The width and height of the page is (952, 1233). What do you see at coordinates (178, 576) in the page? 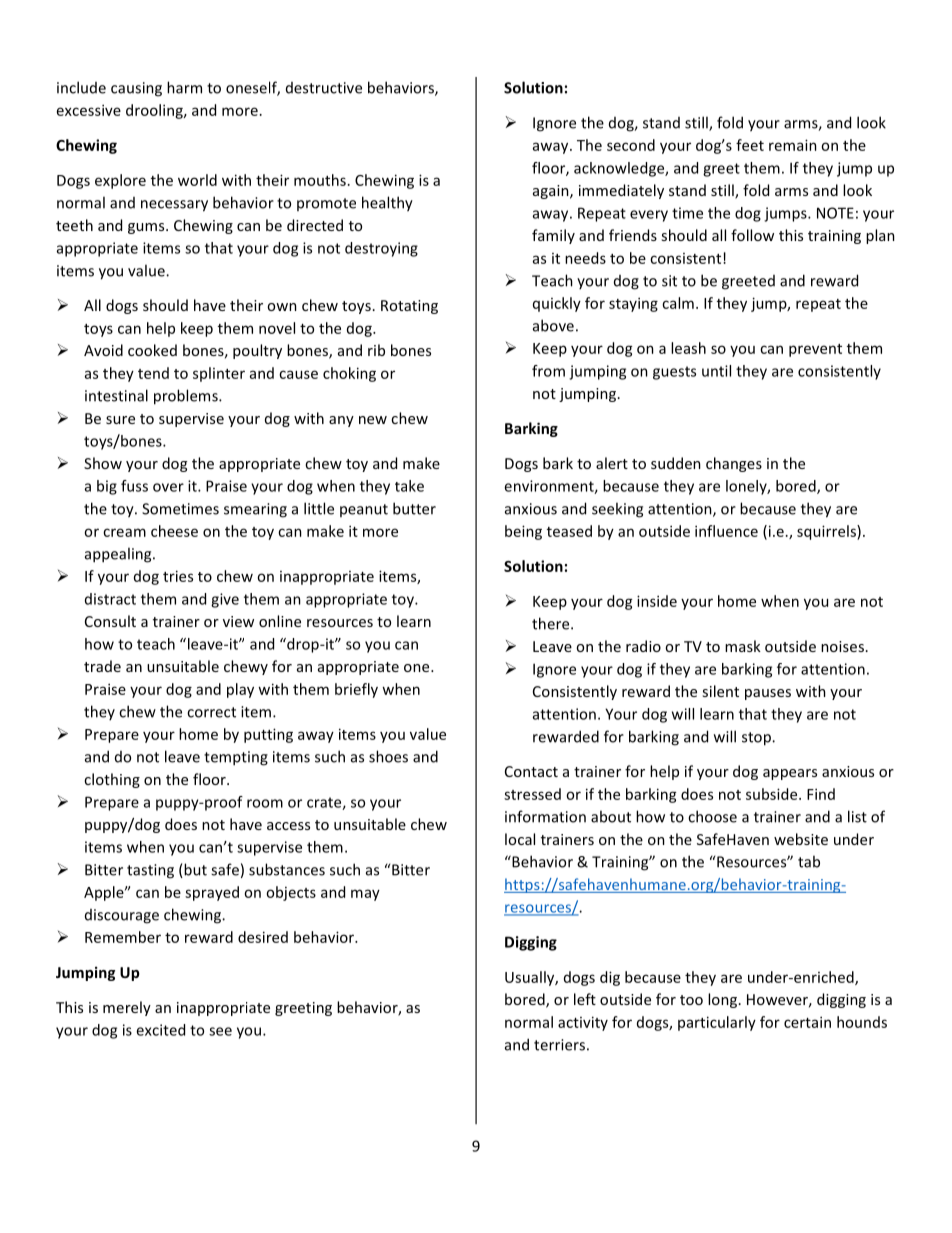
I see `tries` at bounding box center [178, 576].
